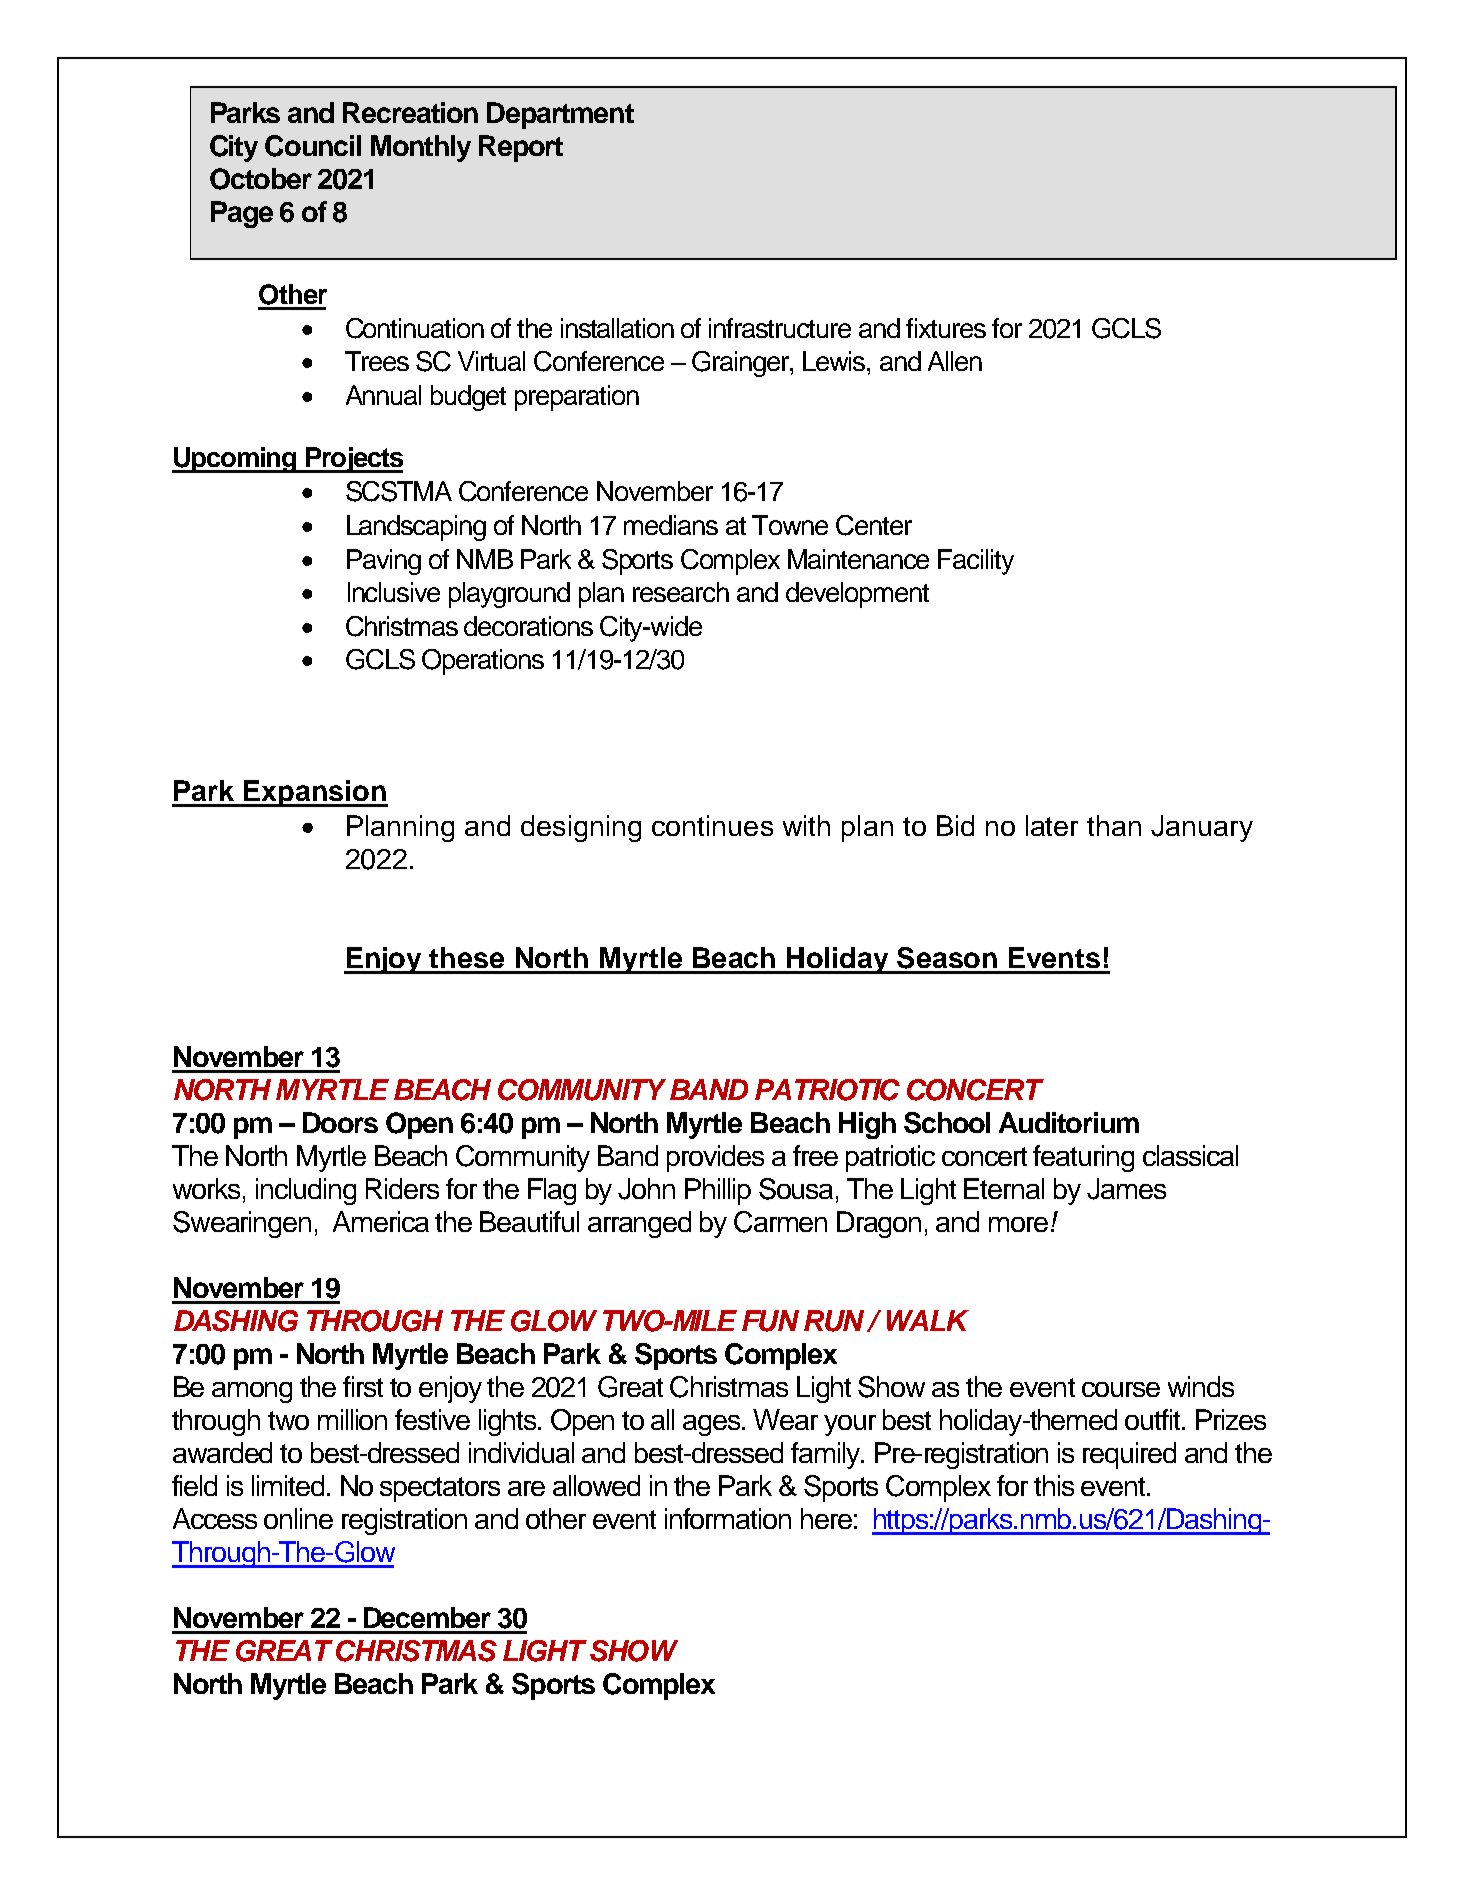 The width and height of the document is (1464, 1895). Describe the element at coordinates (1129, 1455) in the document. I see `required` at that location.
